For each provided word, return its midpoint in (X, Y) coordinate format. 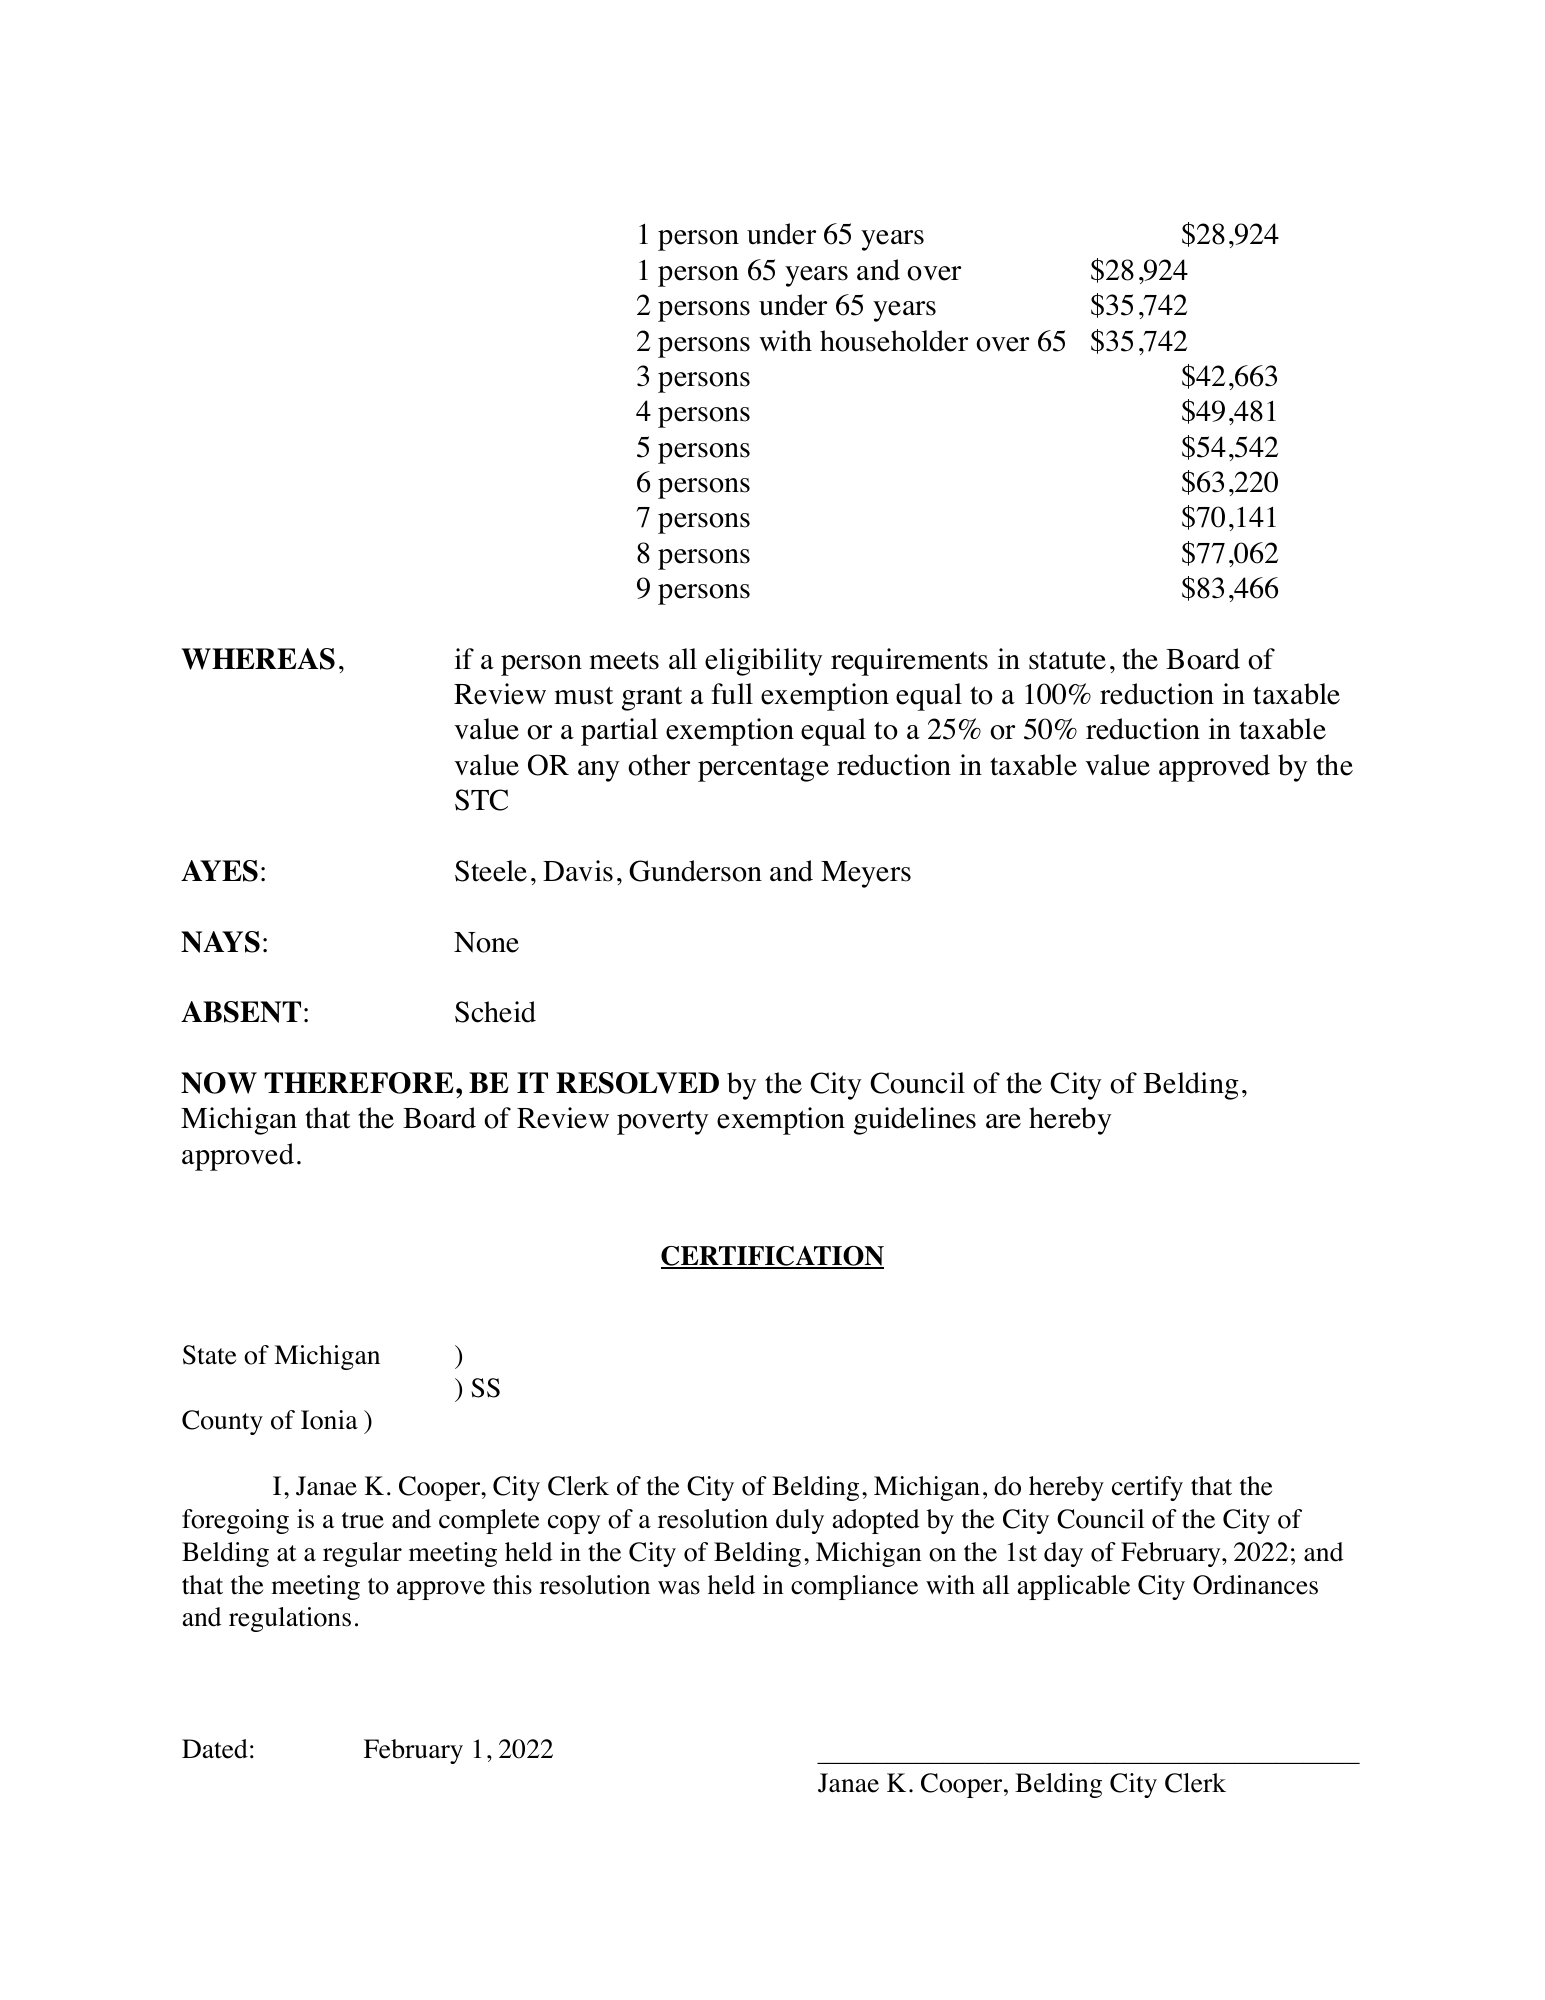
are (1003, 1121)
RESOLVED (637, 1083)
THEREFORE (359, 1083)
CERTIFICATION (772, 1257)
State (209, 1355)
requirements (909, 662)
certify (1147, 1488)
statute (1067, 660)
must (583, 695)
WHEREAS (258, 659)
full (732, 694)
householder (894, 341)
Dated (215, 1749)
